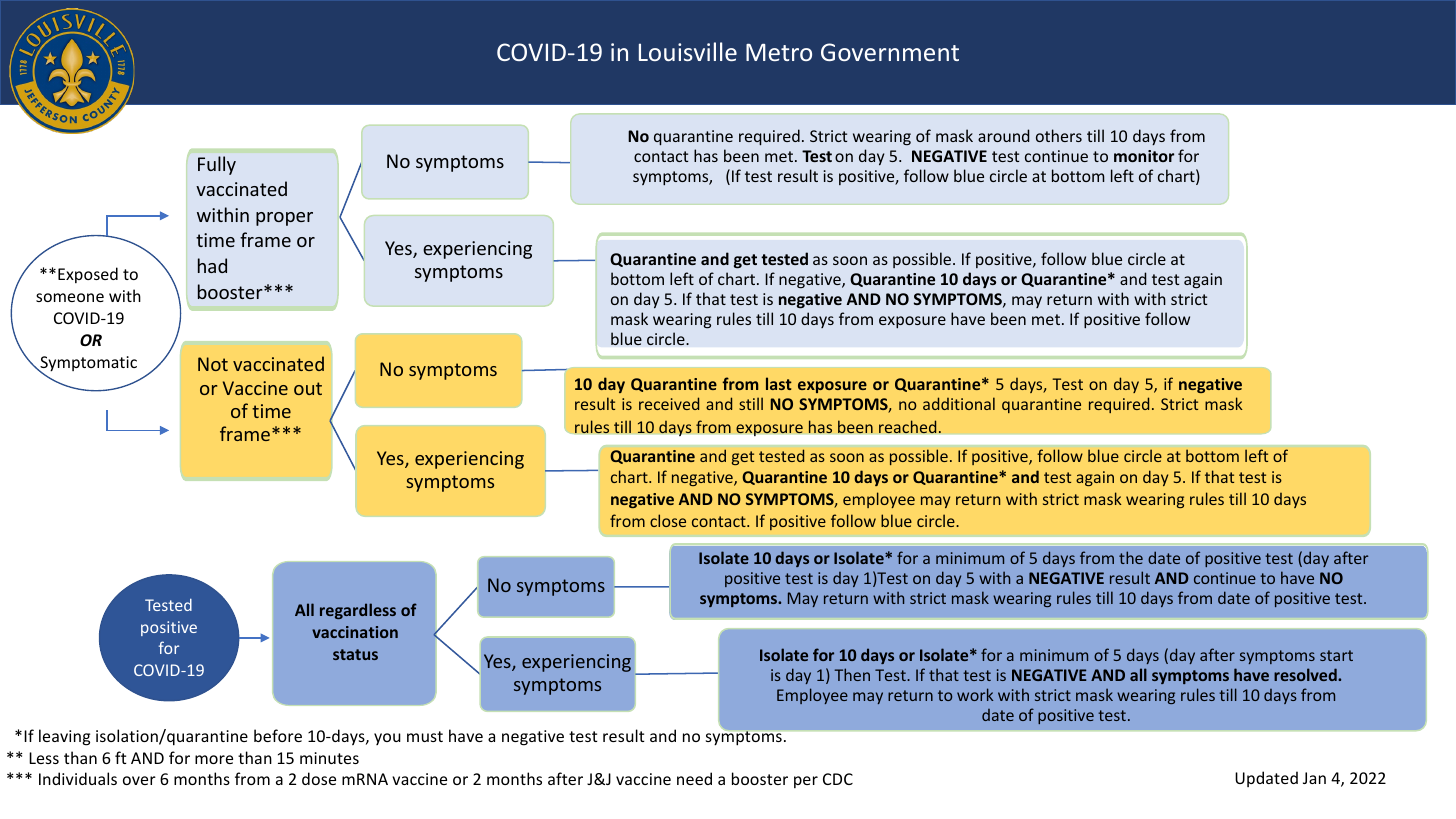 The height and width of the screenshot is (819, 1456). I want to click on need, so click(694, 778).
